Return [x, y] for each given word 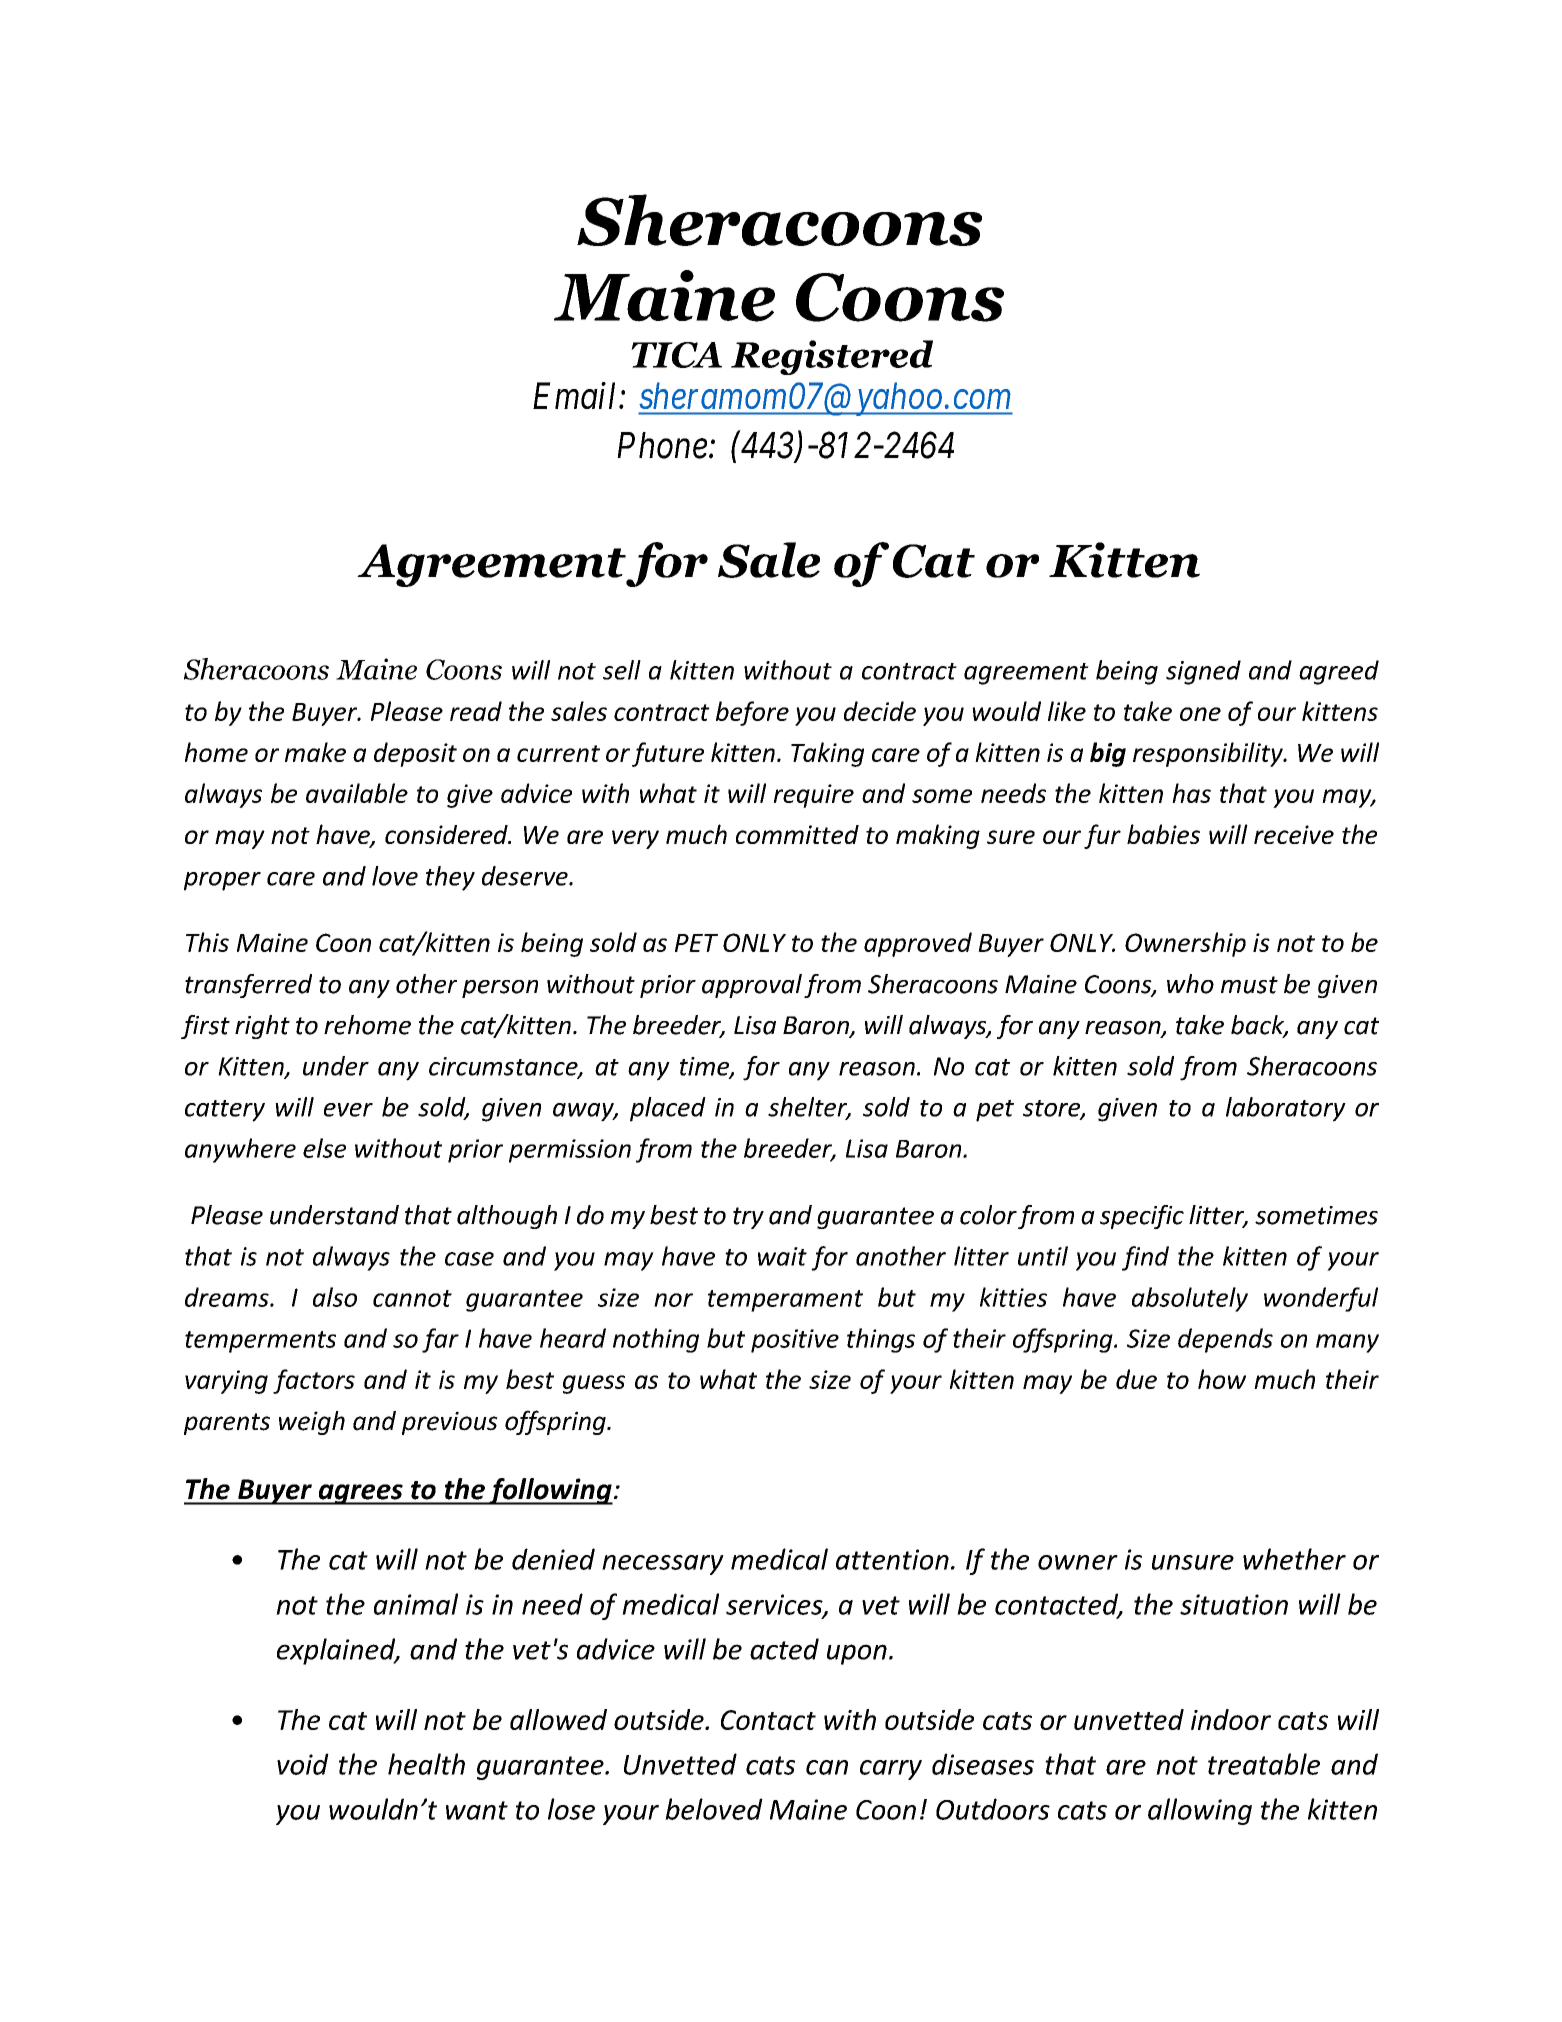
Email [576, 395]
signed [1203, 672]
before [752, 713]
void [303, 1764]
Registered [832, 357]
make [315, 752]
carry [891, 1770]
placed [668, 1109]
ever [348, 1110]
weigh [312, 1423]
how [1222, 1379]
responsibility [1209, 754]
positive [795, 1341]
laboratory [1286, 1109]
